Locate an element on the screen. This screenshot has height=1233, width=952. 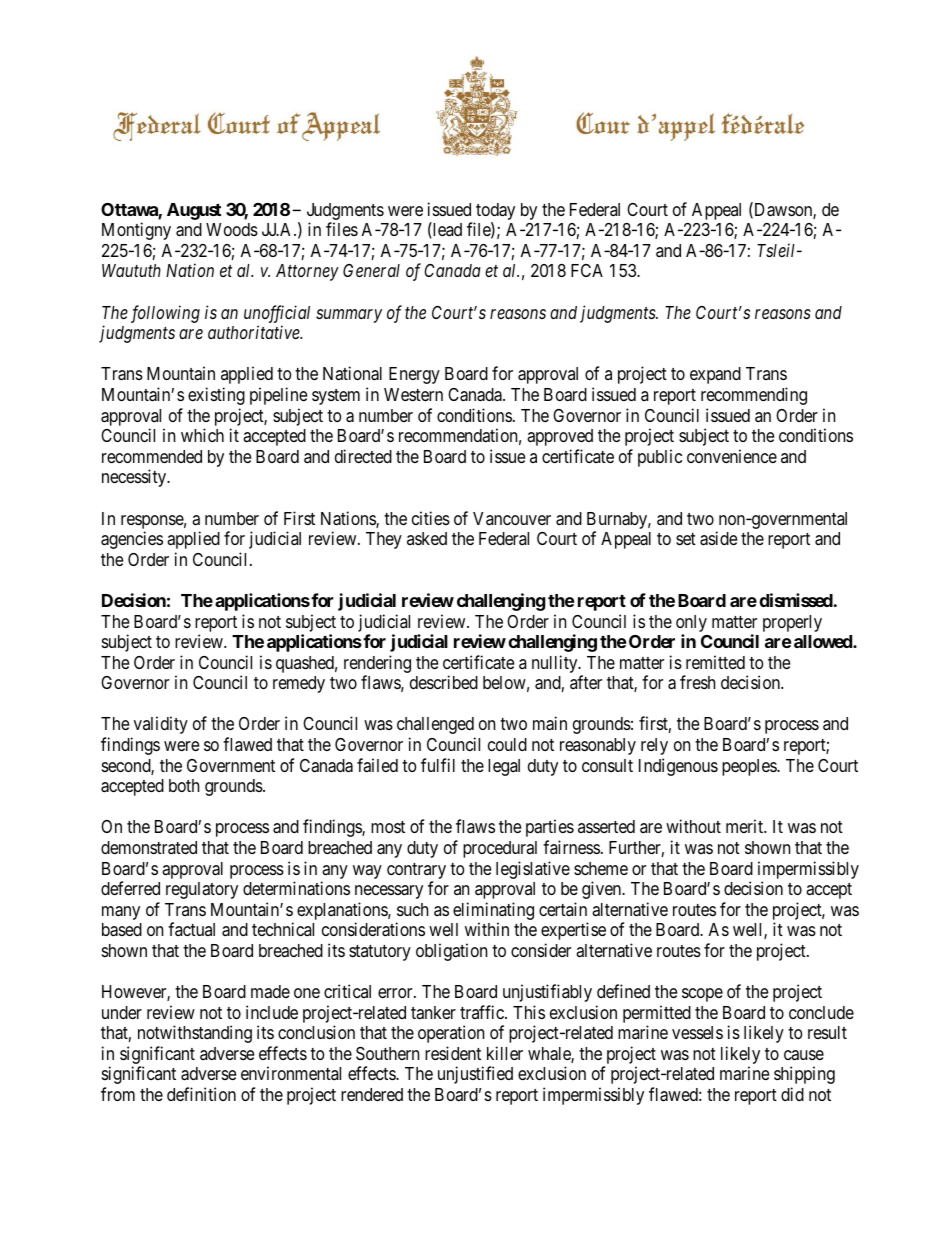
remedy is located at coordinates (299, 684).
